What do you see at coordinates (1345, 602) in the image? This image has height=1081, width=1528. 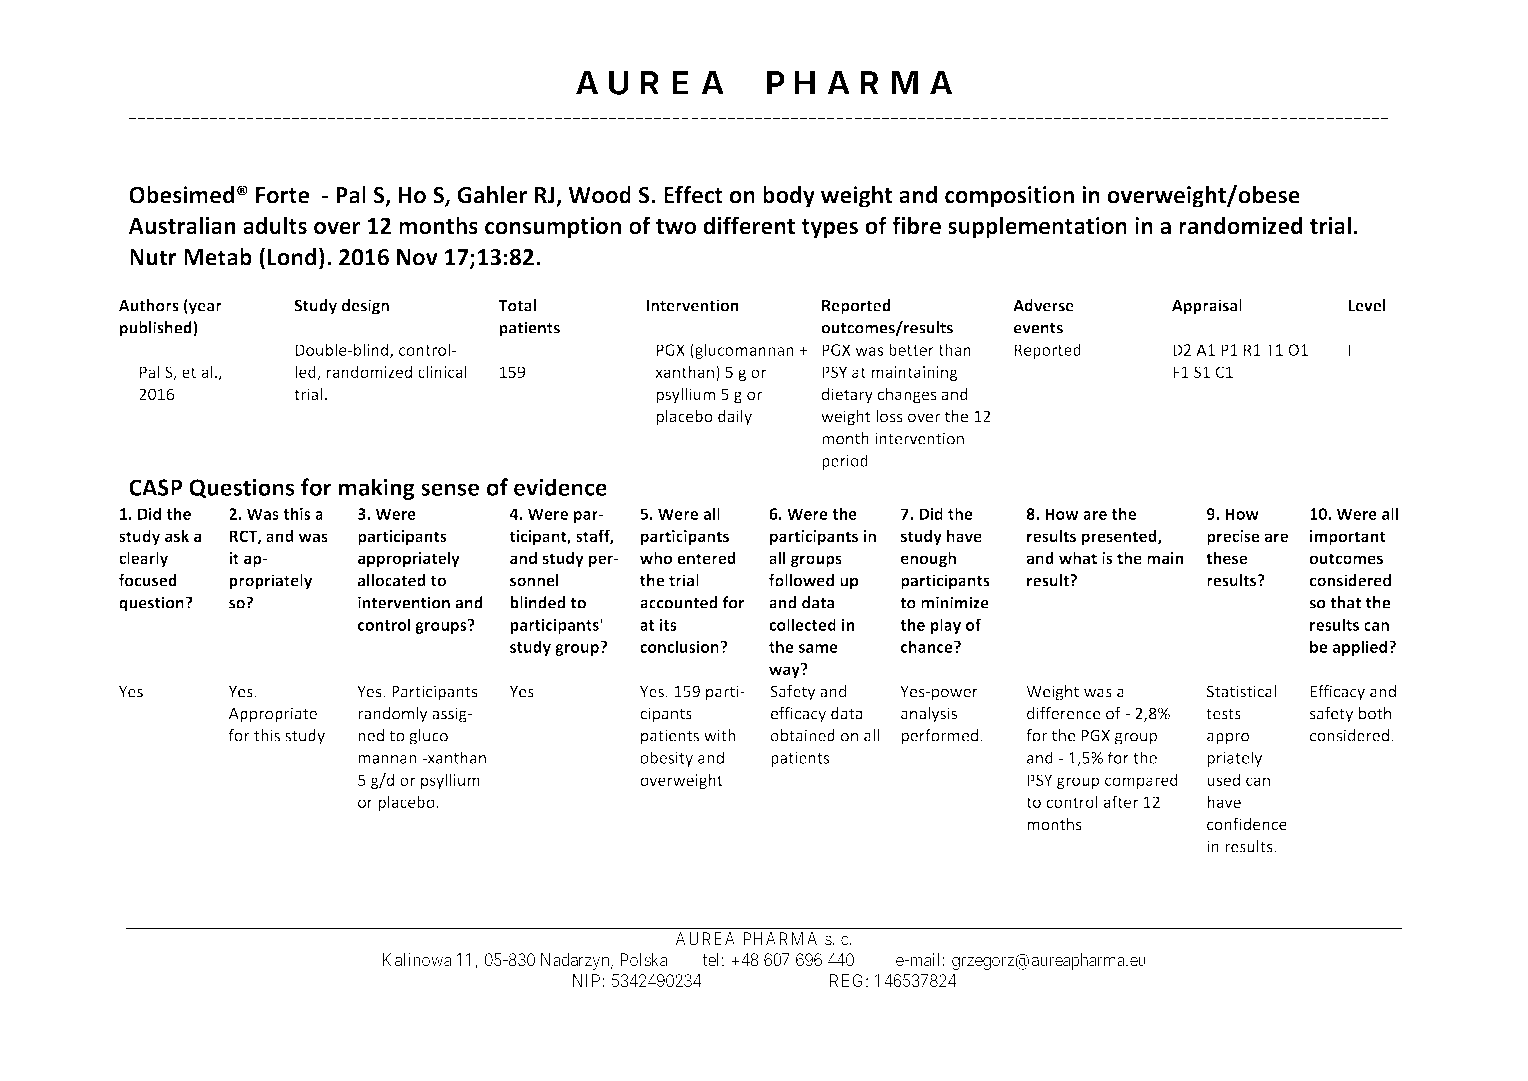 I see `that` at bounding box center [1345, 602].
